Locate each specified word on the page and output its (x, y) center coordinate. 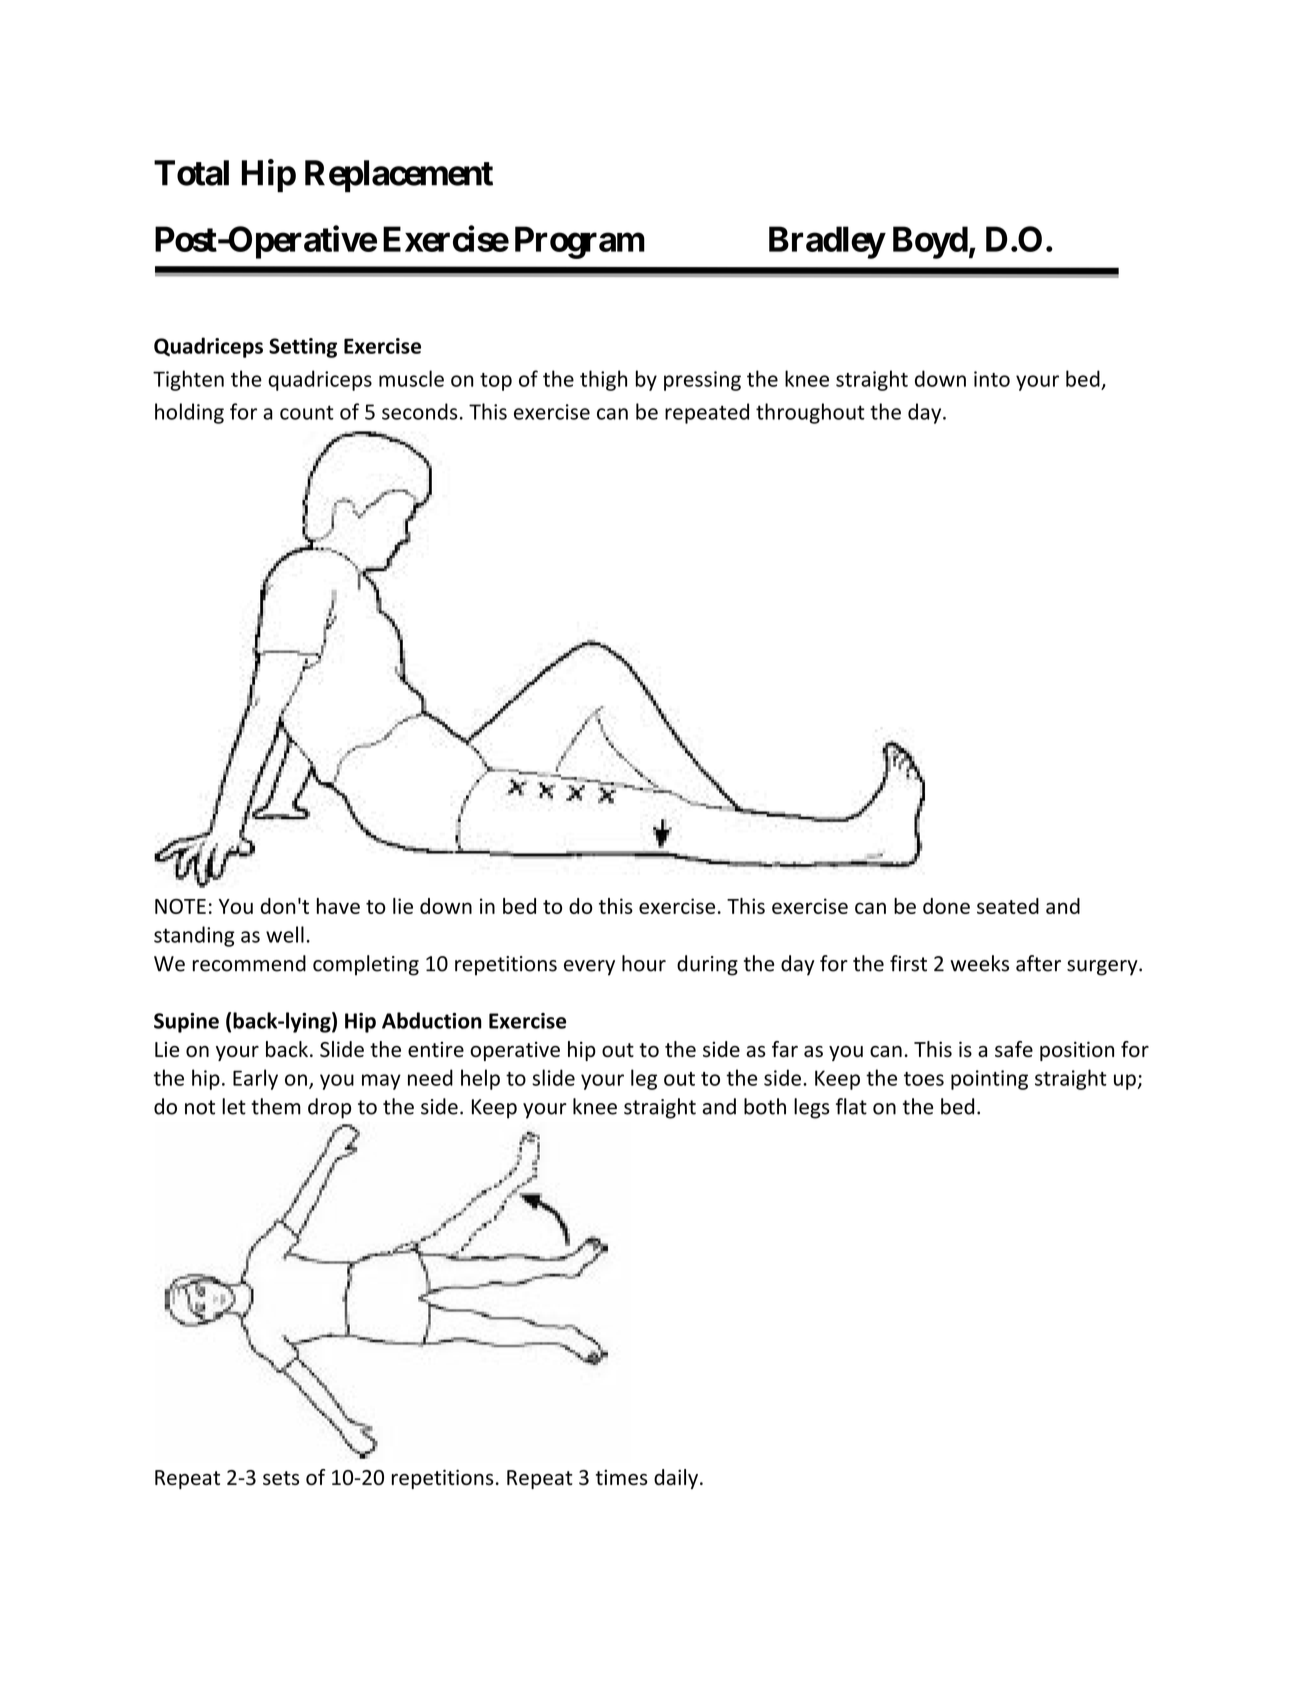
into (992, 379)
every (589, 968)
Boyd (930, 242)
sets (281, 1478)
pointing (989, 1080)
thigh (603, 380)
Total (191, 173)
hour (644, 963)
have (338, 906)
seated (1008, 906)
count (307, 412)
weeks (979, 963)
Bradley (827, 242)
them (276, 1106)
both (765, 1106)
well (285, 934)
